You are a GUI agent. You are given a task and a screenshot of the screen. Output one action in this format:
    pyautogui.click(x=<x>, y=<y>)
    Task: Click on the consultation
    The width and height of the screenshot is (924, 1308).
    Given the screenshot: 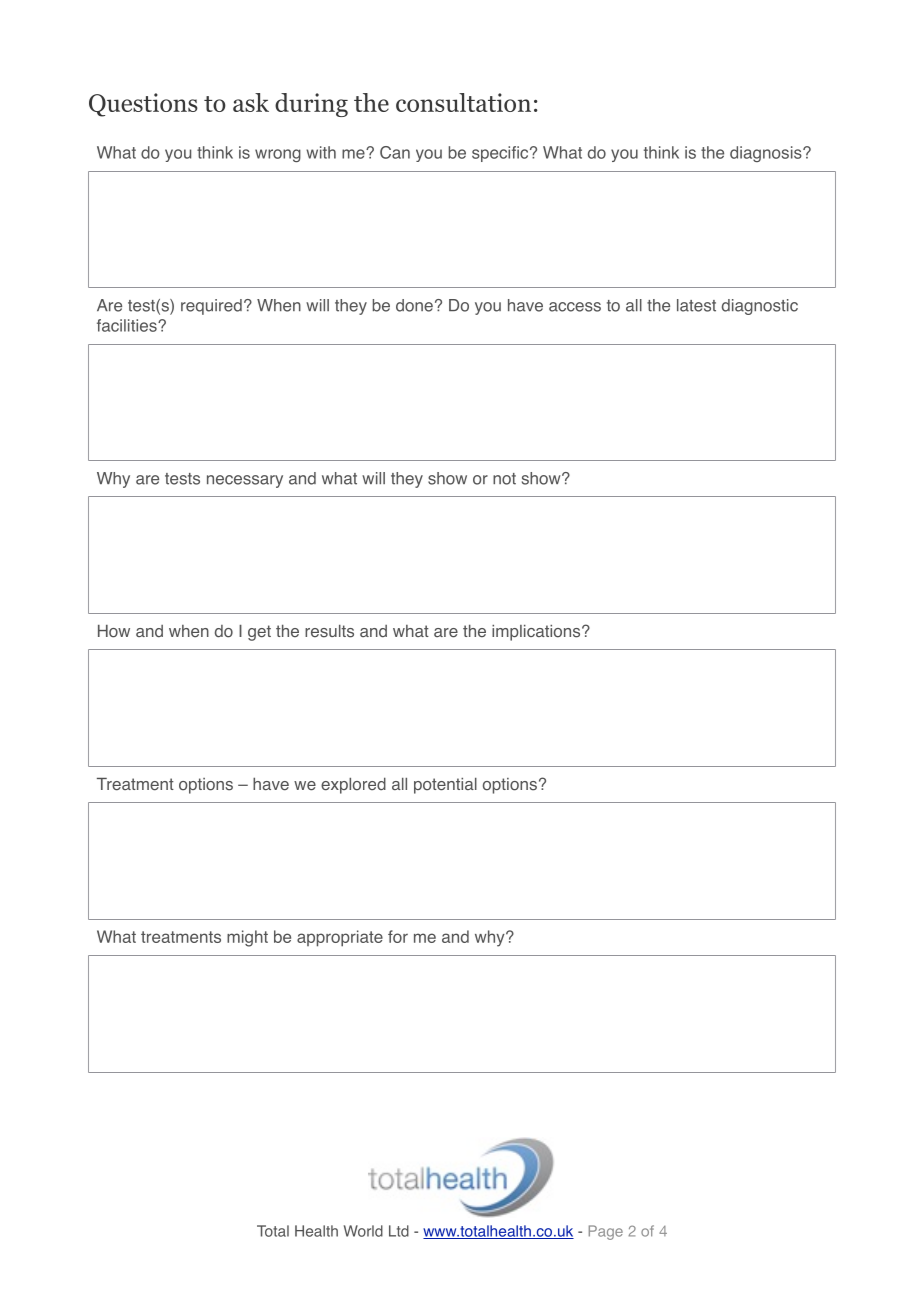 What is the action you would take?
    pyautogui.click(x=463, y=102)
